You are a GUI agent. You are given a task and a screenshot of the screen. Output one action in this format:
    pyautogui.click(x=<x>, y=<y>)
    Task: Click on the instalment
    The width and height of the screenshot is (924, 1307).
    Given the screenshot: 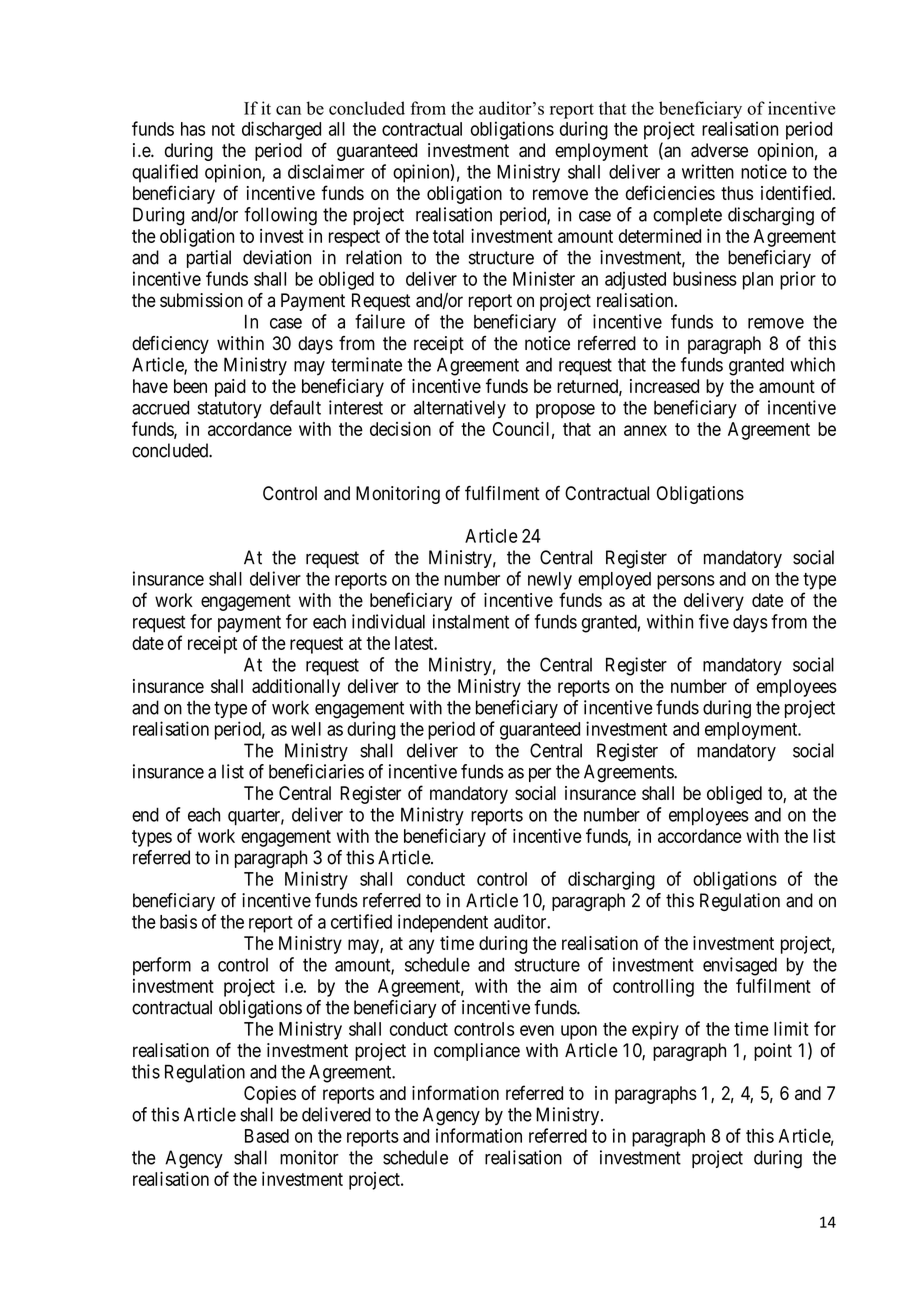 What is the action you would take?
    pyautogui.click(x=471, y=621)
